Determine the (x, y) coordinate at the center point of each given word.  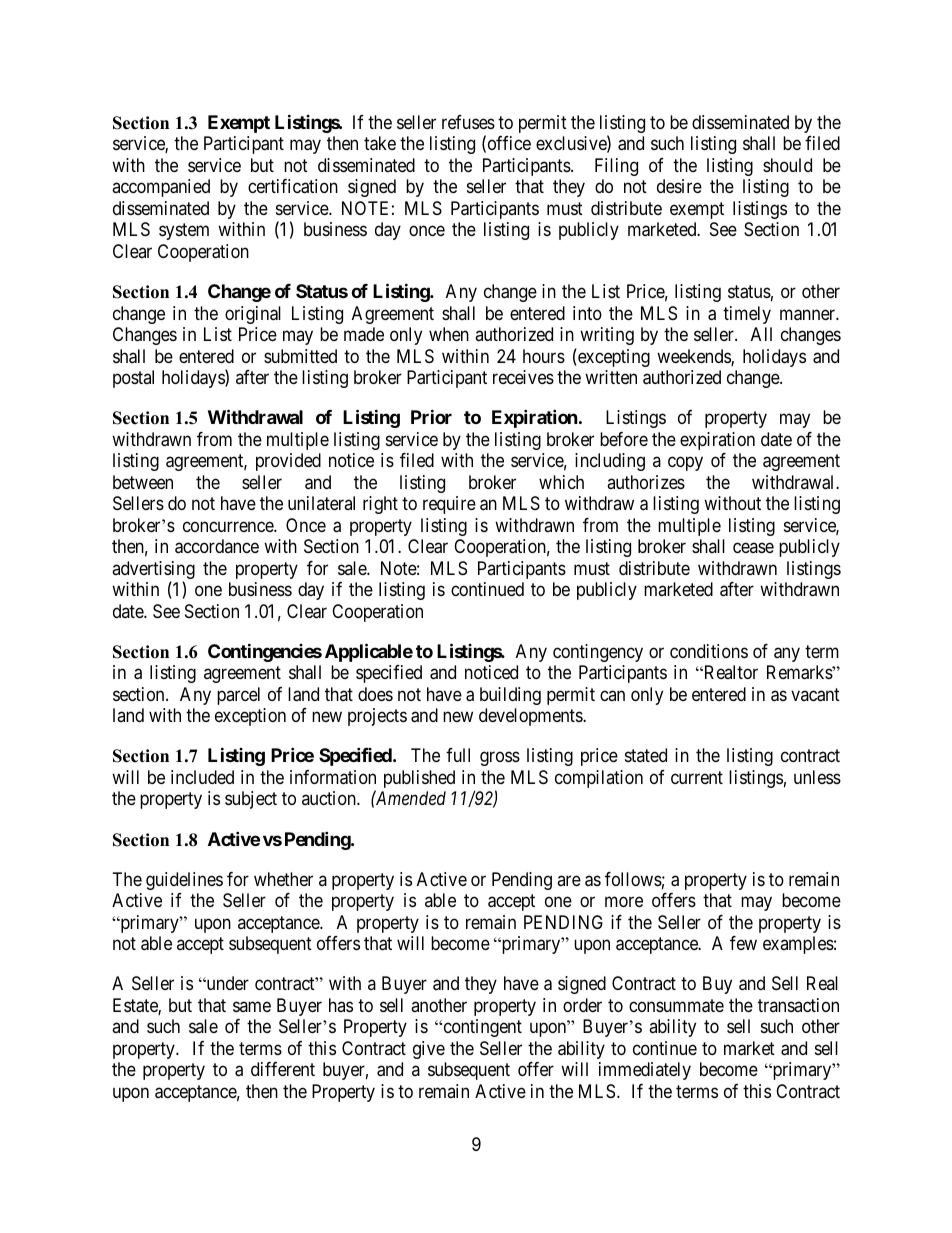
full (458, 755)
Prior (431, 416)
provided (288, 462)
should (787, 165)
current (697, 777)
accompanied (161, 188)
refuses (468, 122)
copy (685, 464)
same (252, 1006)
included (202, 777)
